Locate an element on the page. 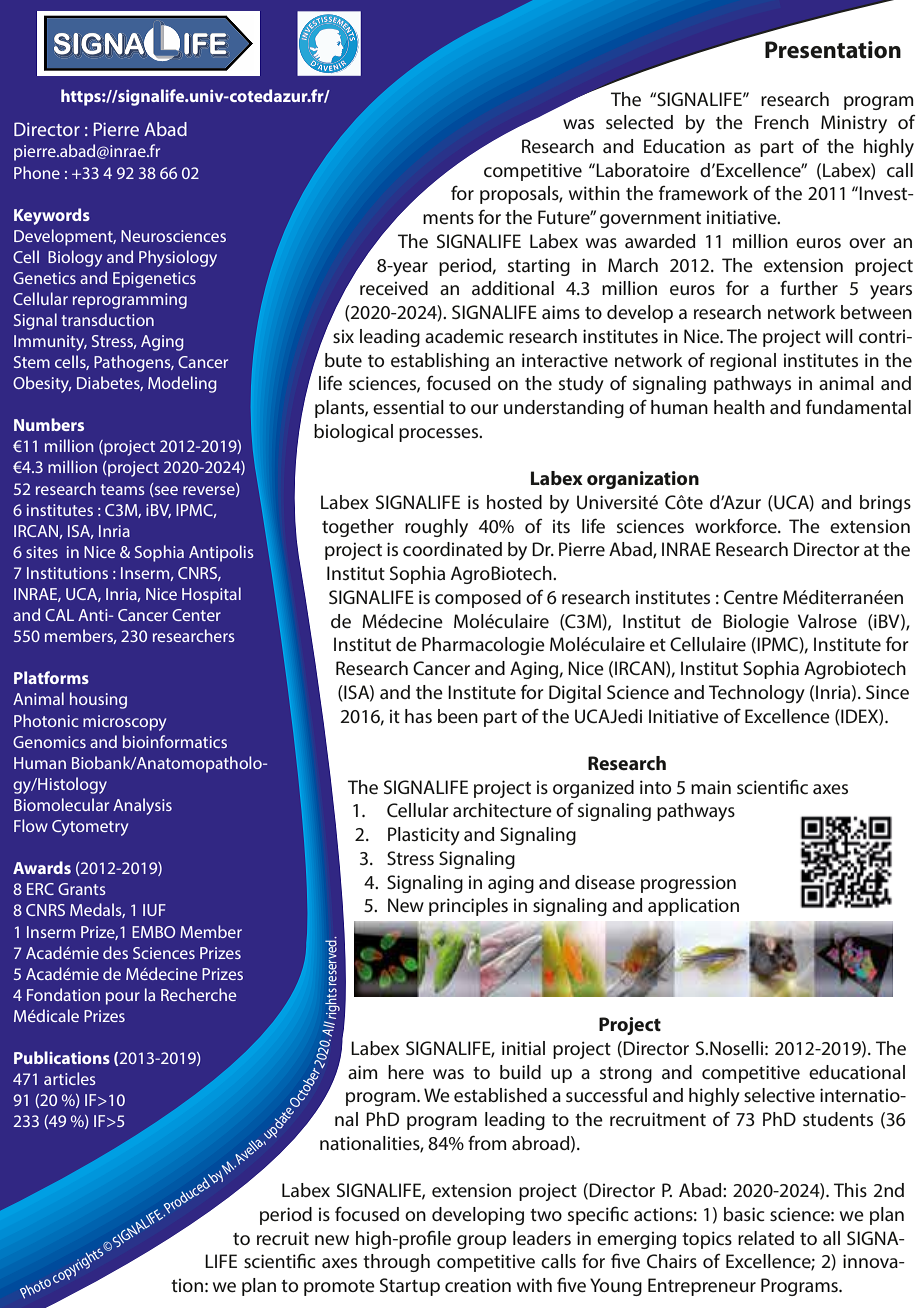 Image resolution: width=924 pixels, height=1308 pixels. promote is located at coordinates (339, 1288).
